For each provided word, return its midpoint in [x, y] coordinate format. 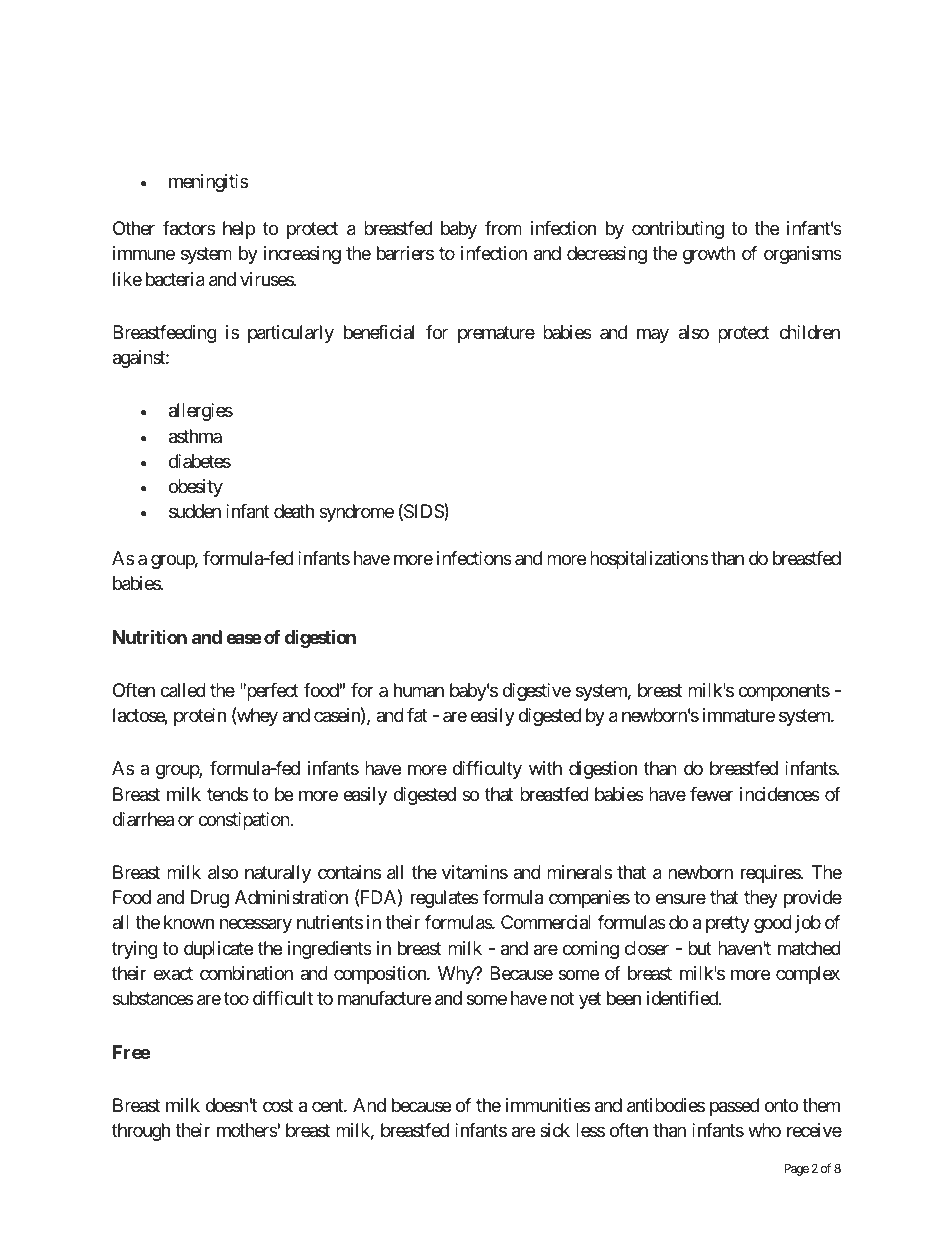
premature [496, 334]
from [503, 228]
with [545, 768]
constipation [244, 821]
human [419, 690]
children [809, 332]
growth [709, 255]
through [141, 1132]
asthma [195, 436]
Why [457, 975]
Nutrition [150, 636]
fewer [711, 794]
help [239, 230]
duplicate [218, 950]
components [784, 692]
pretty [728, 925]
